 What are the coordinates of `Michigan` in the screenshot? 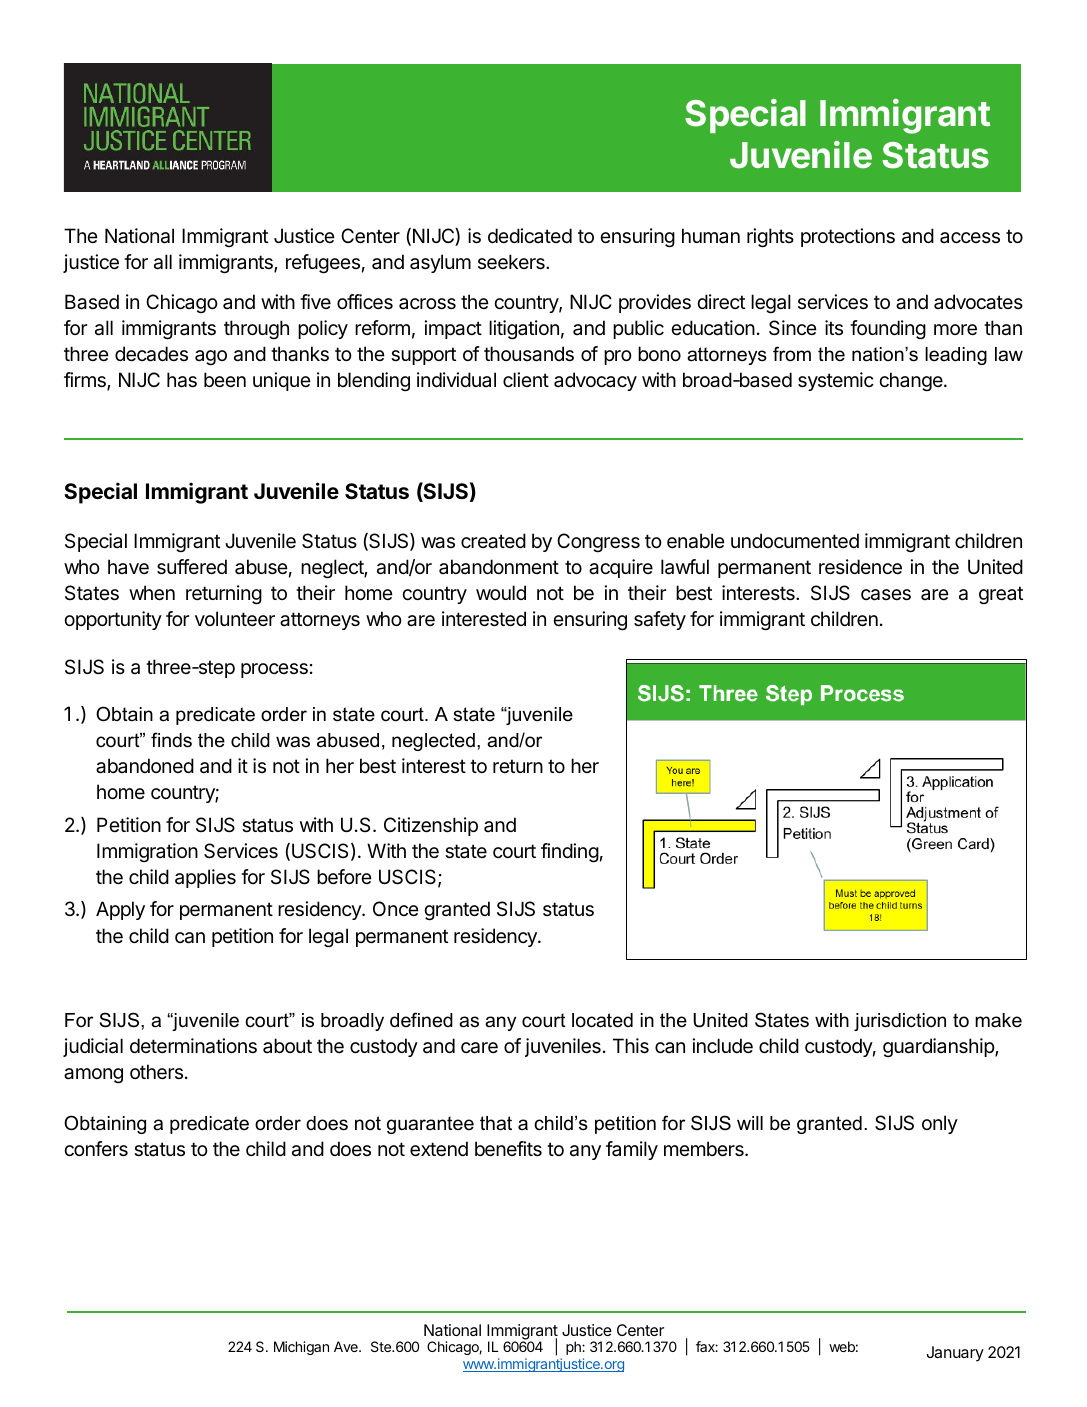 It's located at (301, 1348).
